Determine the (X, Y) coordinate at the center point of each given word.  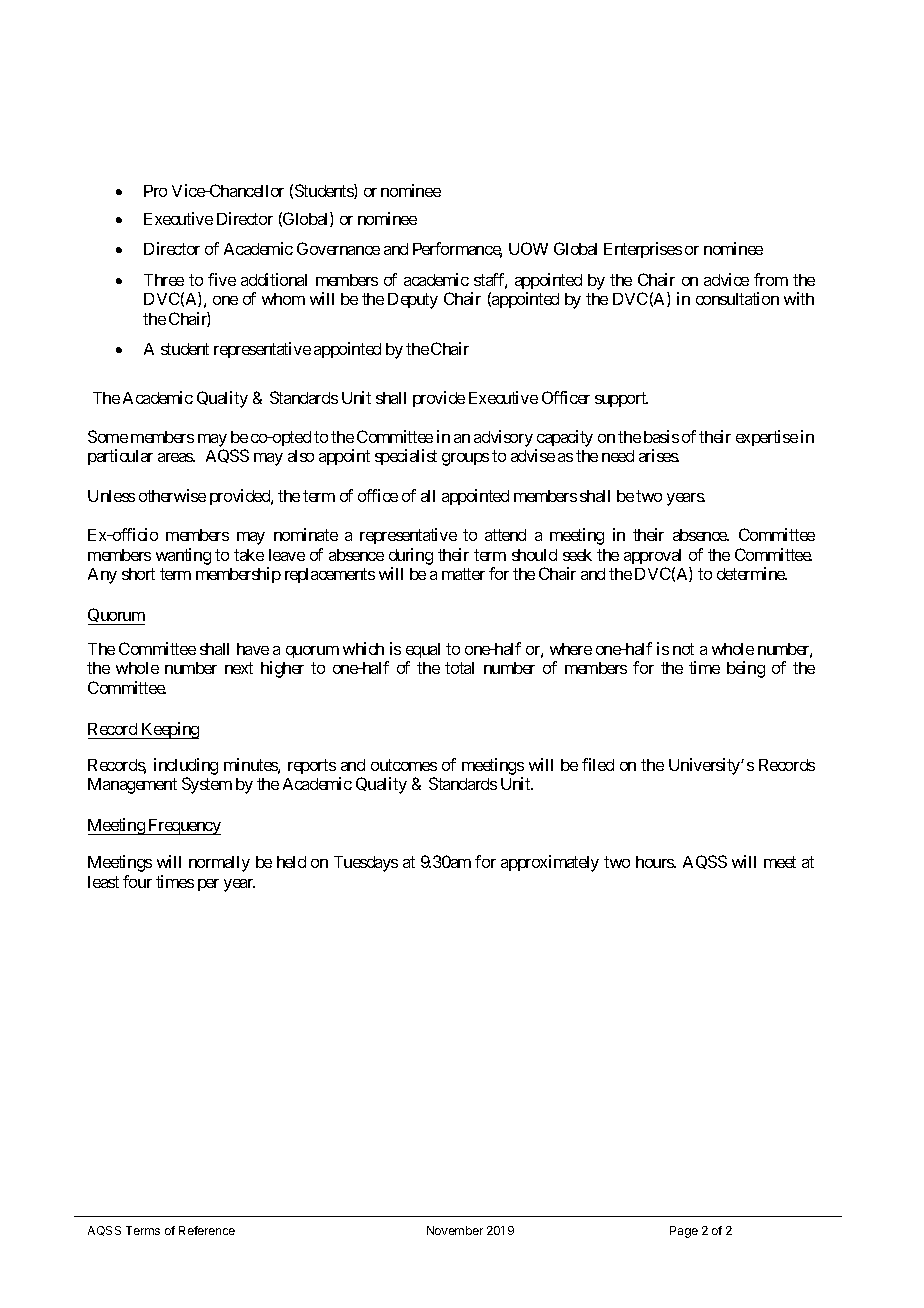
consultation (737, 298)
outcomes (404, 765)
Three (164, 280)
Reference (207, 1230)
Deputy (413, 301)
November (455, 1230)
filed (598, 764)
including (186, 766)
